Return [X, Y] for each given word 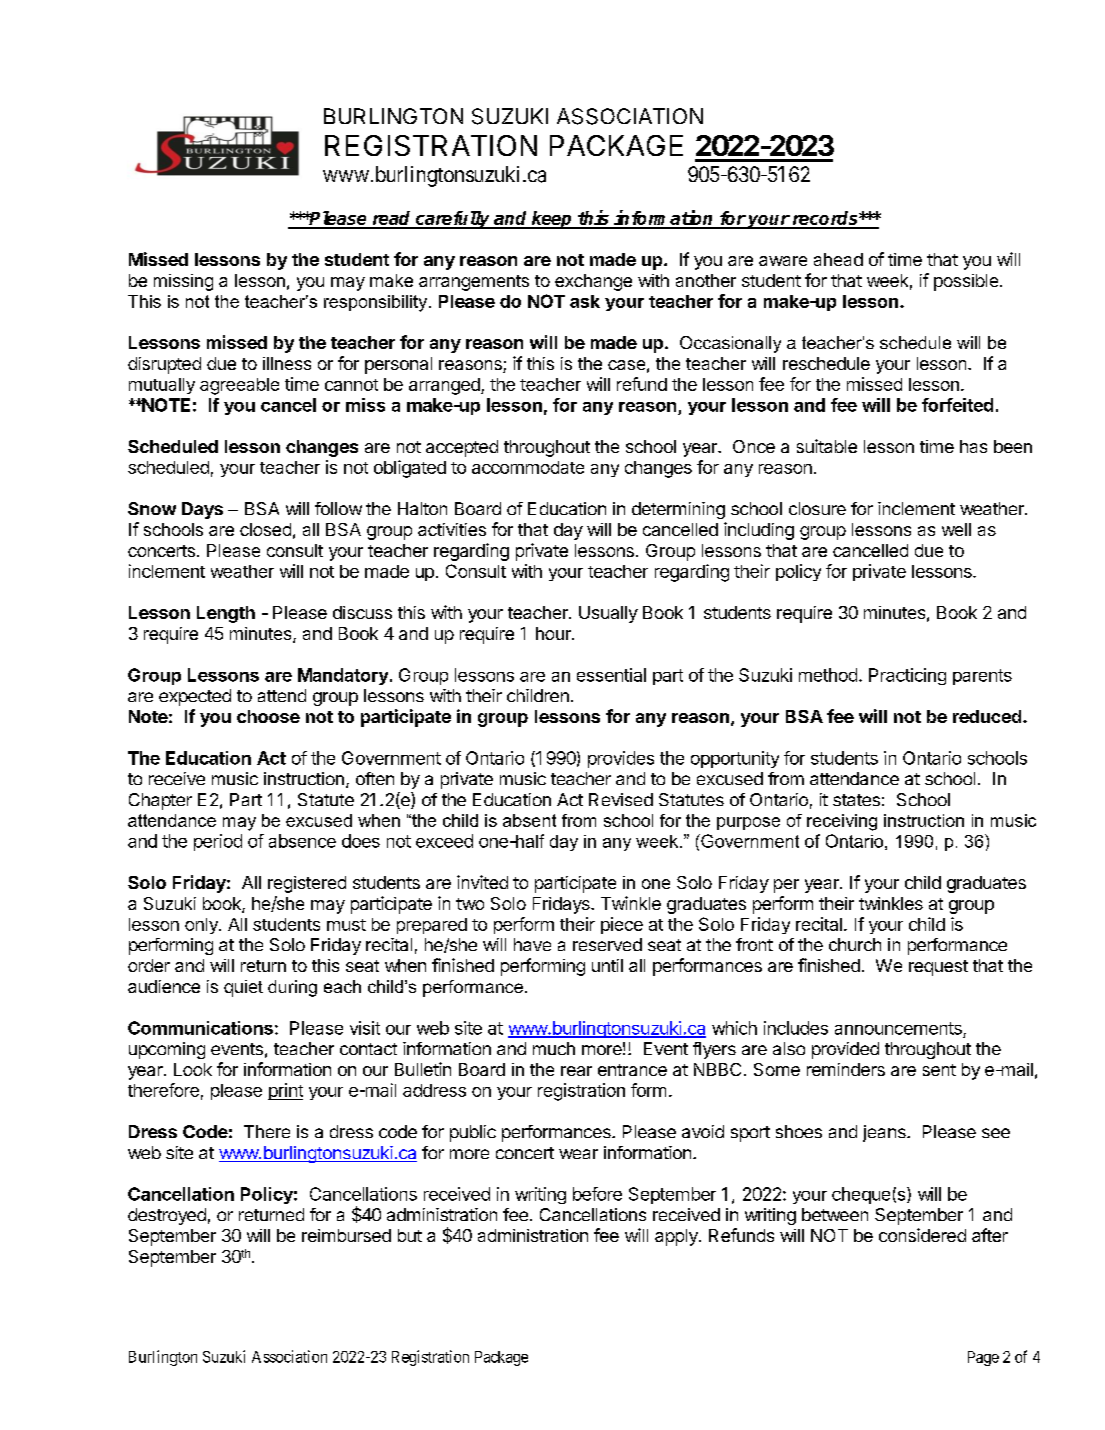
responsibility [377, 303]
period [218, 842]
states [856, 800]
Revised [621, 799]
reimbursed [346, 1235]
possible [966, 282]
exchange [593, 282]
